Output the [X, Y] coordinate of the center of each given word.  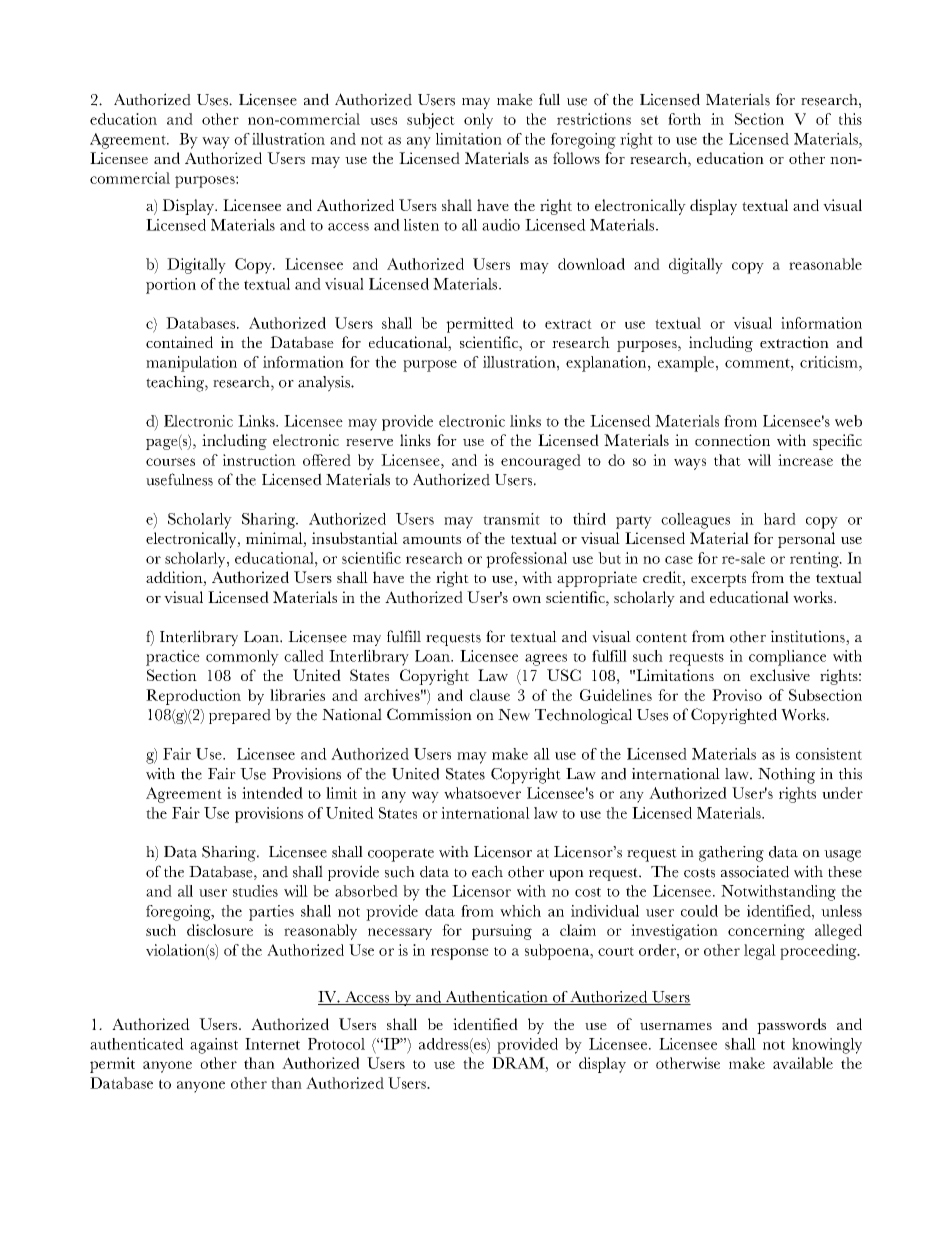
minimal [275, 538]
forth [684, 119]
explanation [607, 364]
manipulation [191, 364]
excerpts [718, 580]
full [549, 99]
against [214, 1046]
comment [758, 363]
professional [526, 560]
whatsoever [482, 793]
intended [272, 793]
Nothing [786, 776]
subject [431, 121]
